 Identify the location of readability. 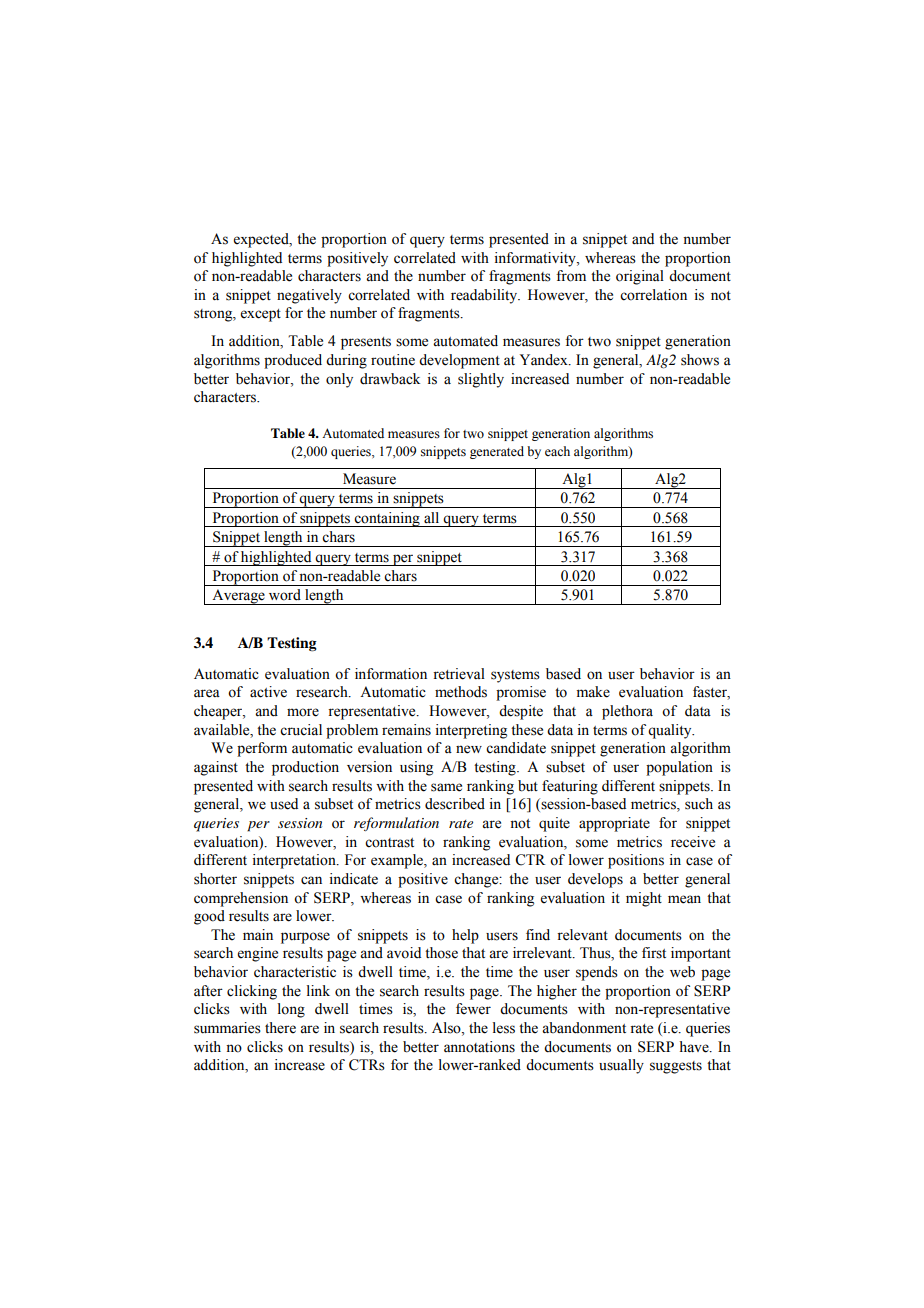
(485, 296).
